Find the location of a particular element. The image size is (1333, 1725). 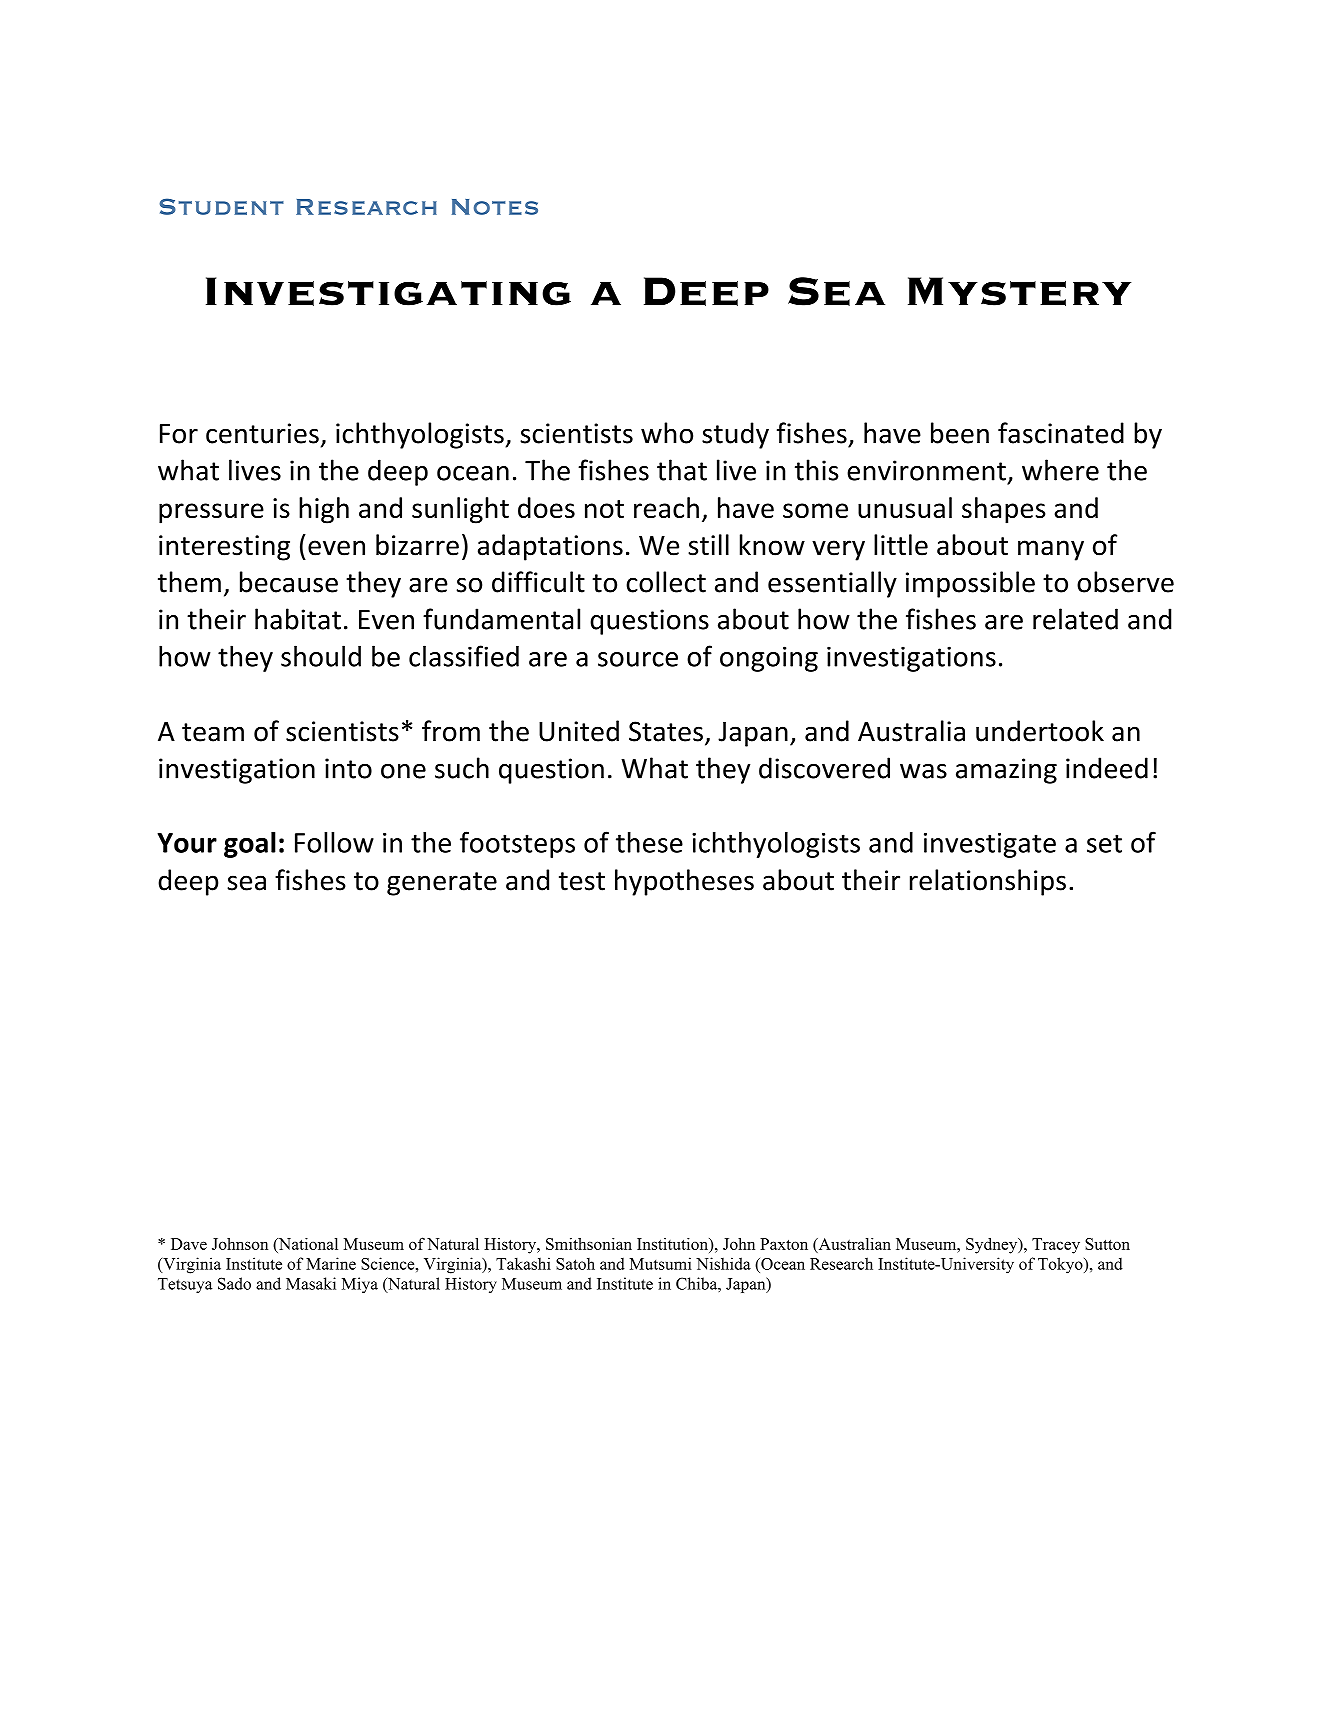

undertook is located at coordinates (1040, 731).
